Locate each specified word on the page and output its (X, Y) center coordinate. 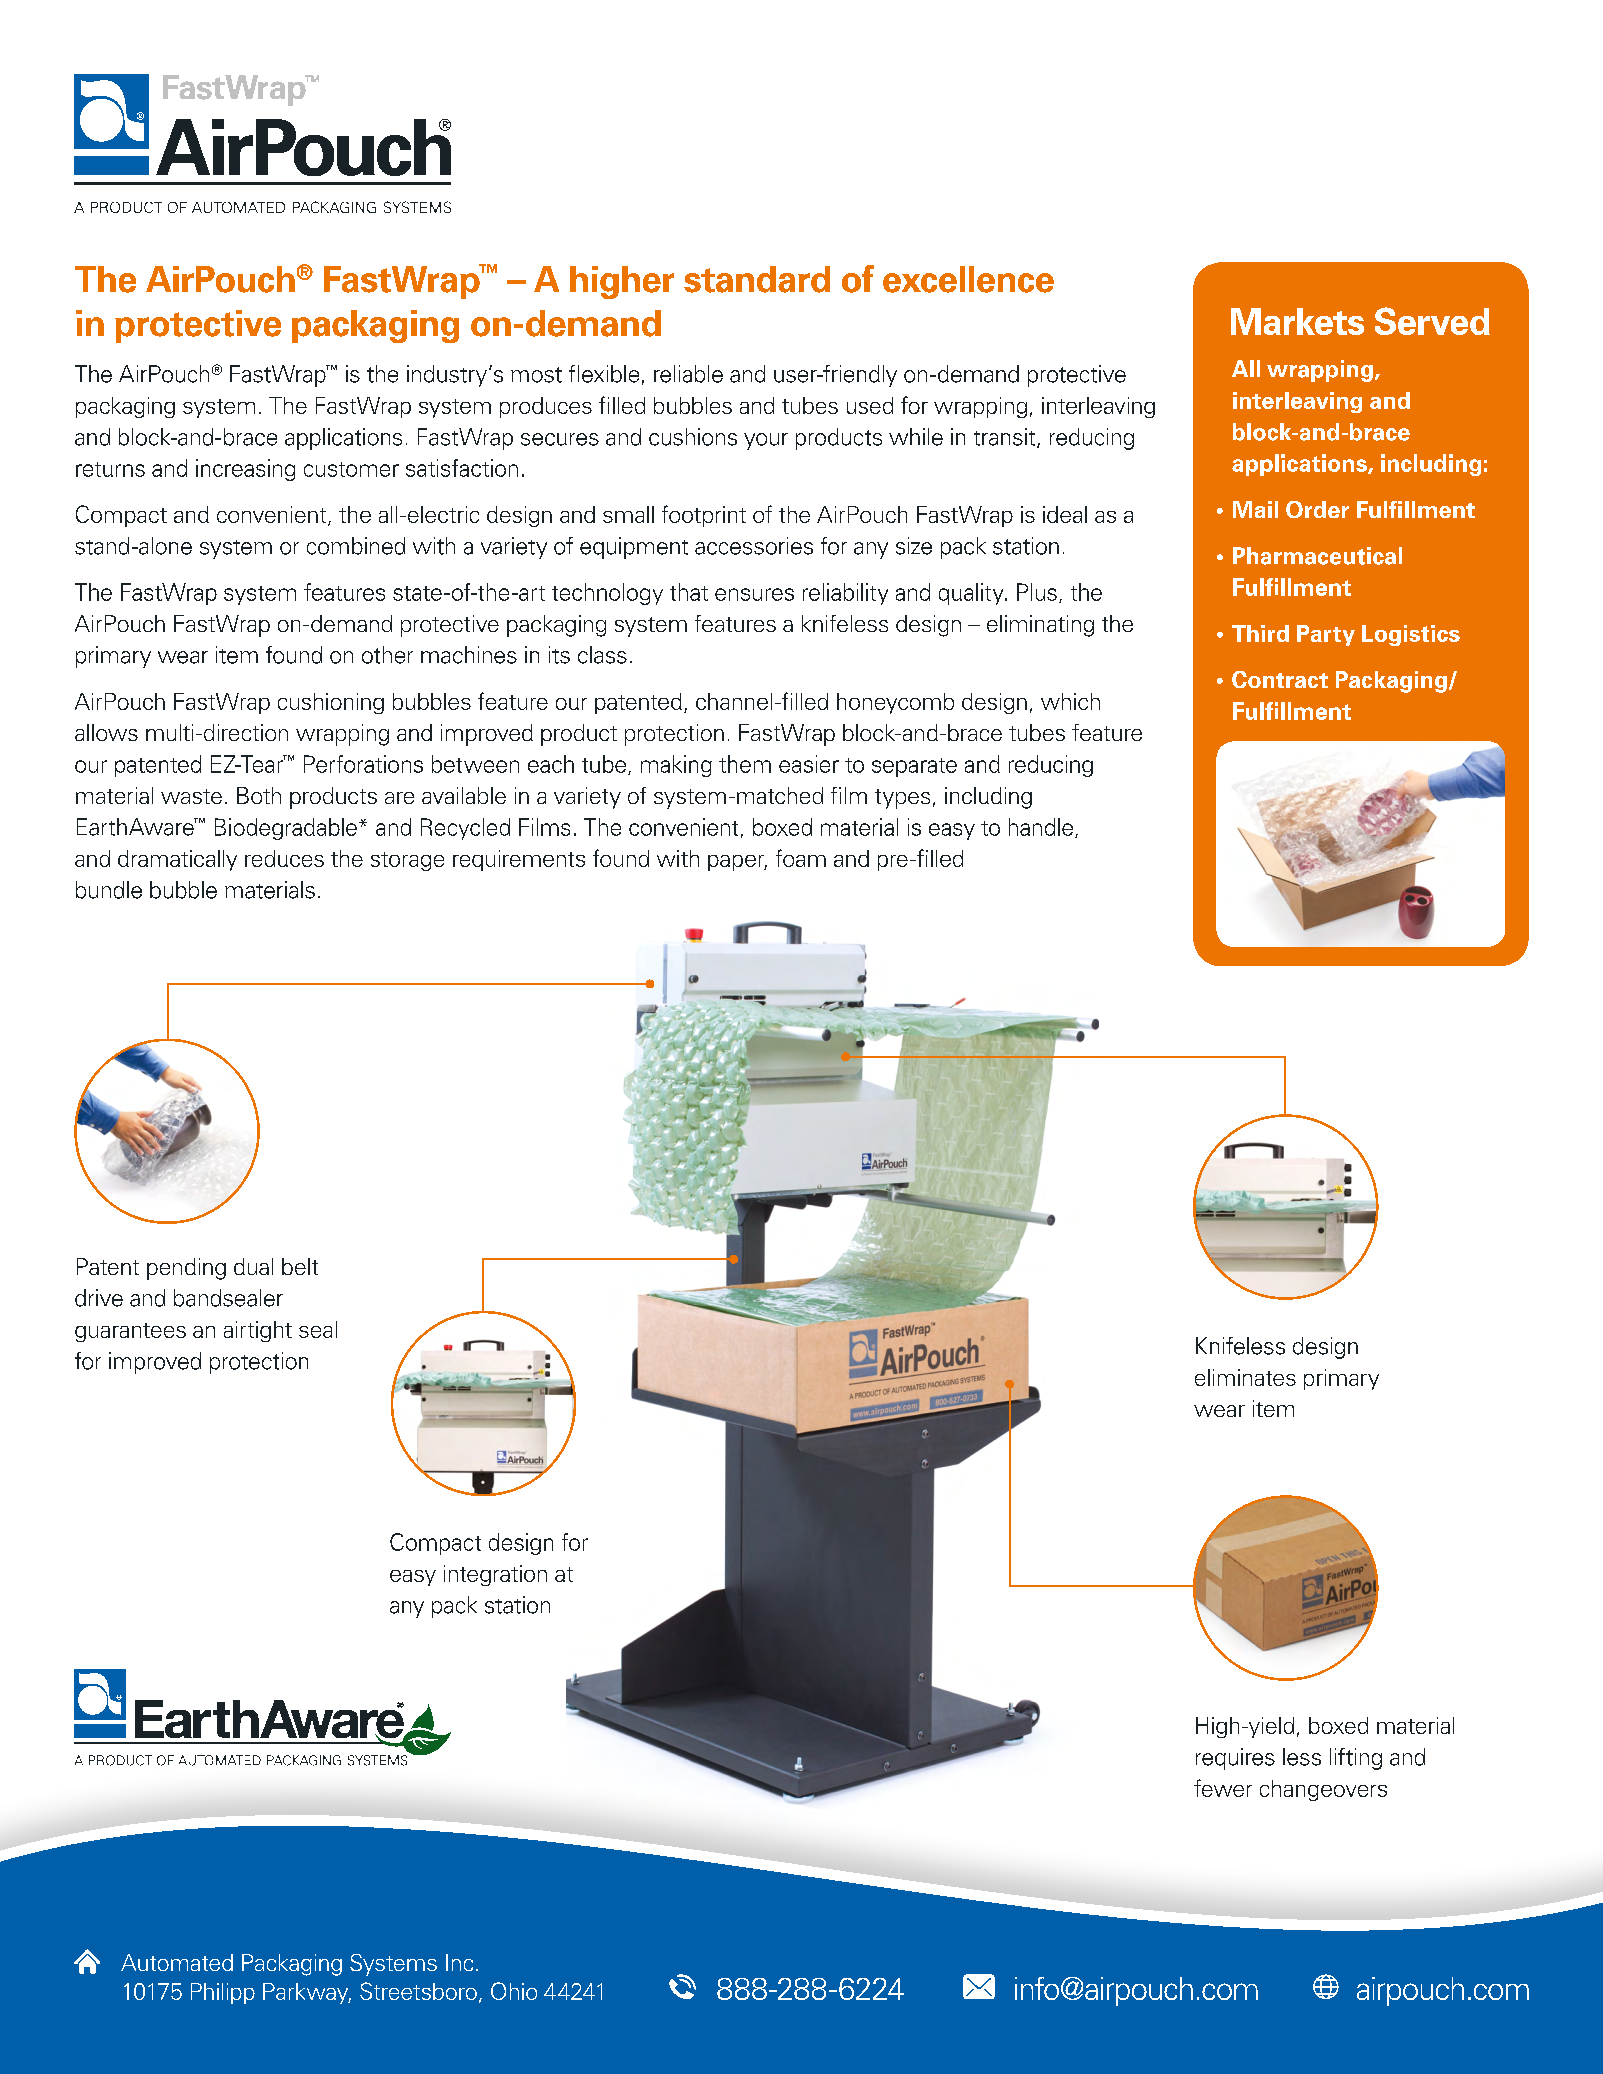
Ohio (514, 1991)
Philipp (223, 1993)
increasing (245, 470)
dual (253, 1266)
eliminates (1245, 1377)
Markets (1297, 321)
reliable (688, 374)
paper (737, 863)
